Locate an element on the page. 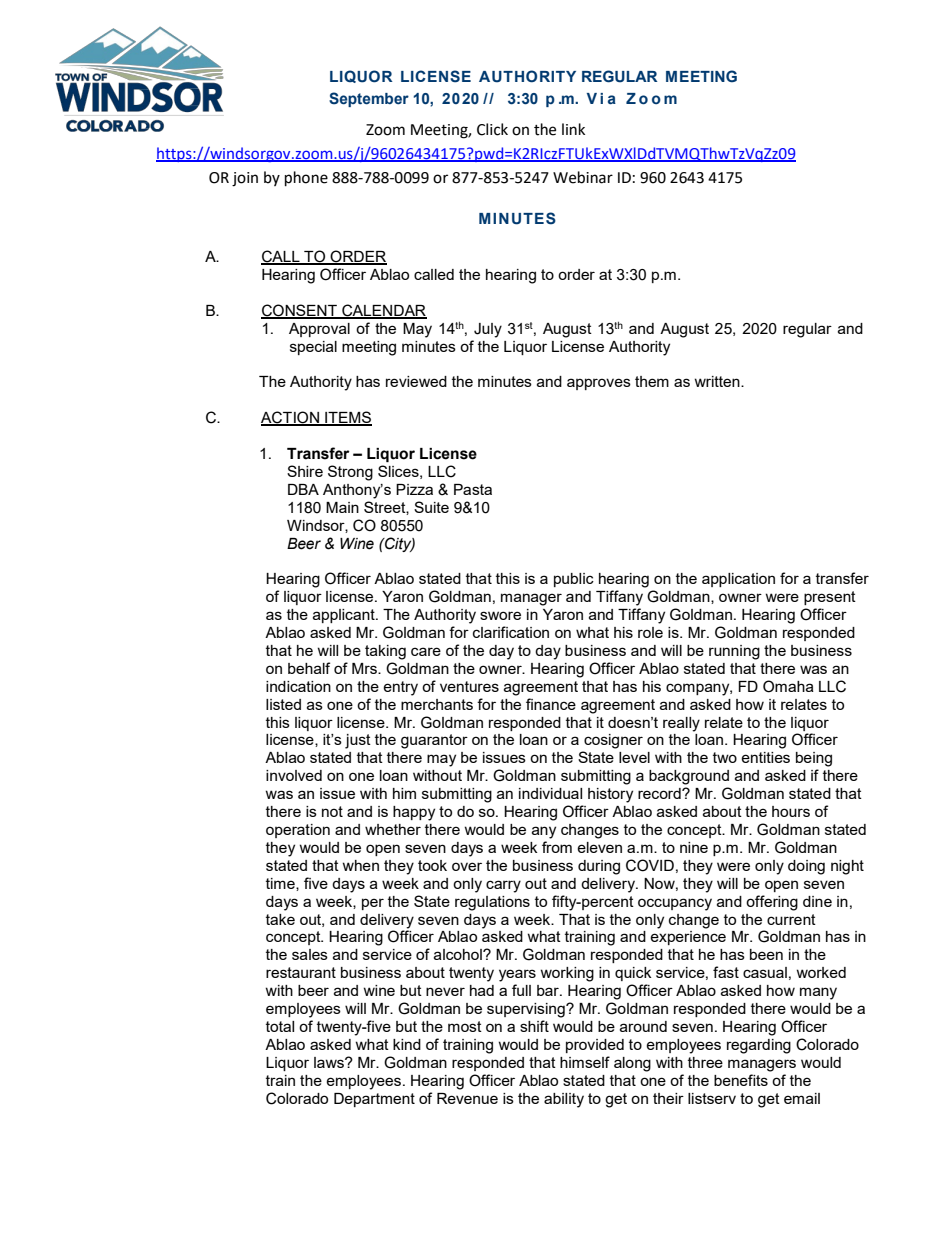  involved is located at coordinates (294, 775).
